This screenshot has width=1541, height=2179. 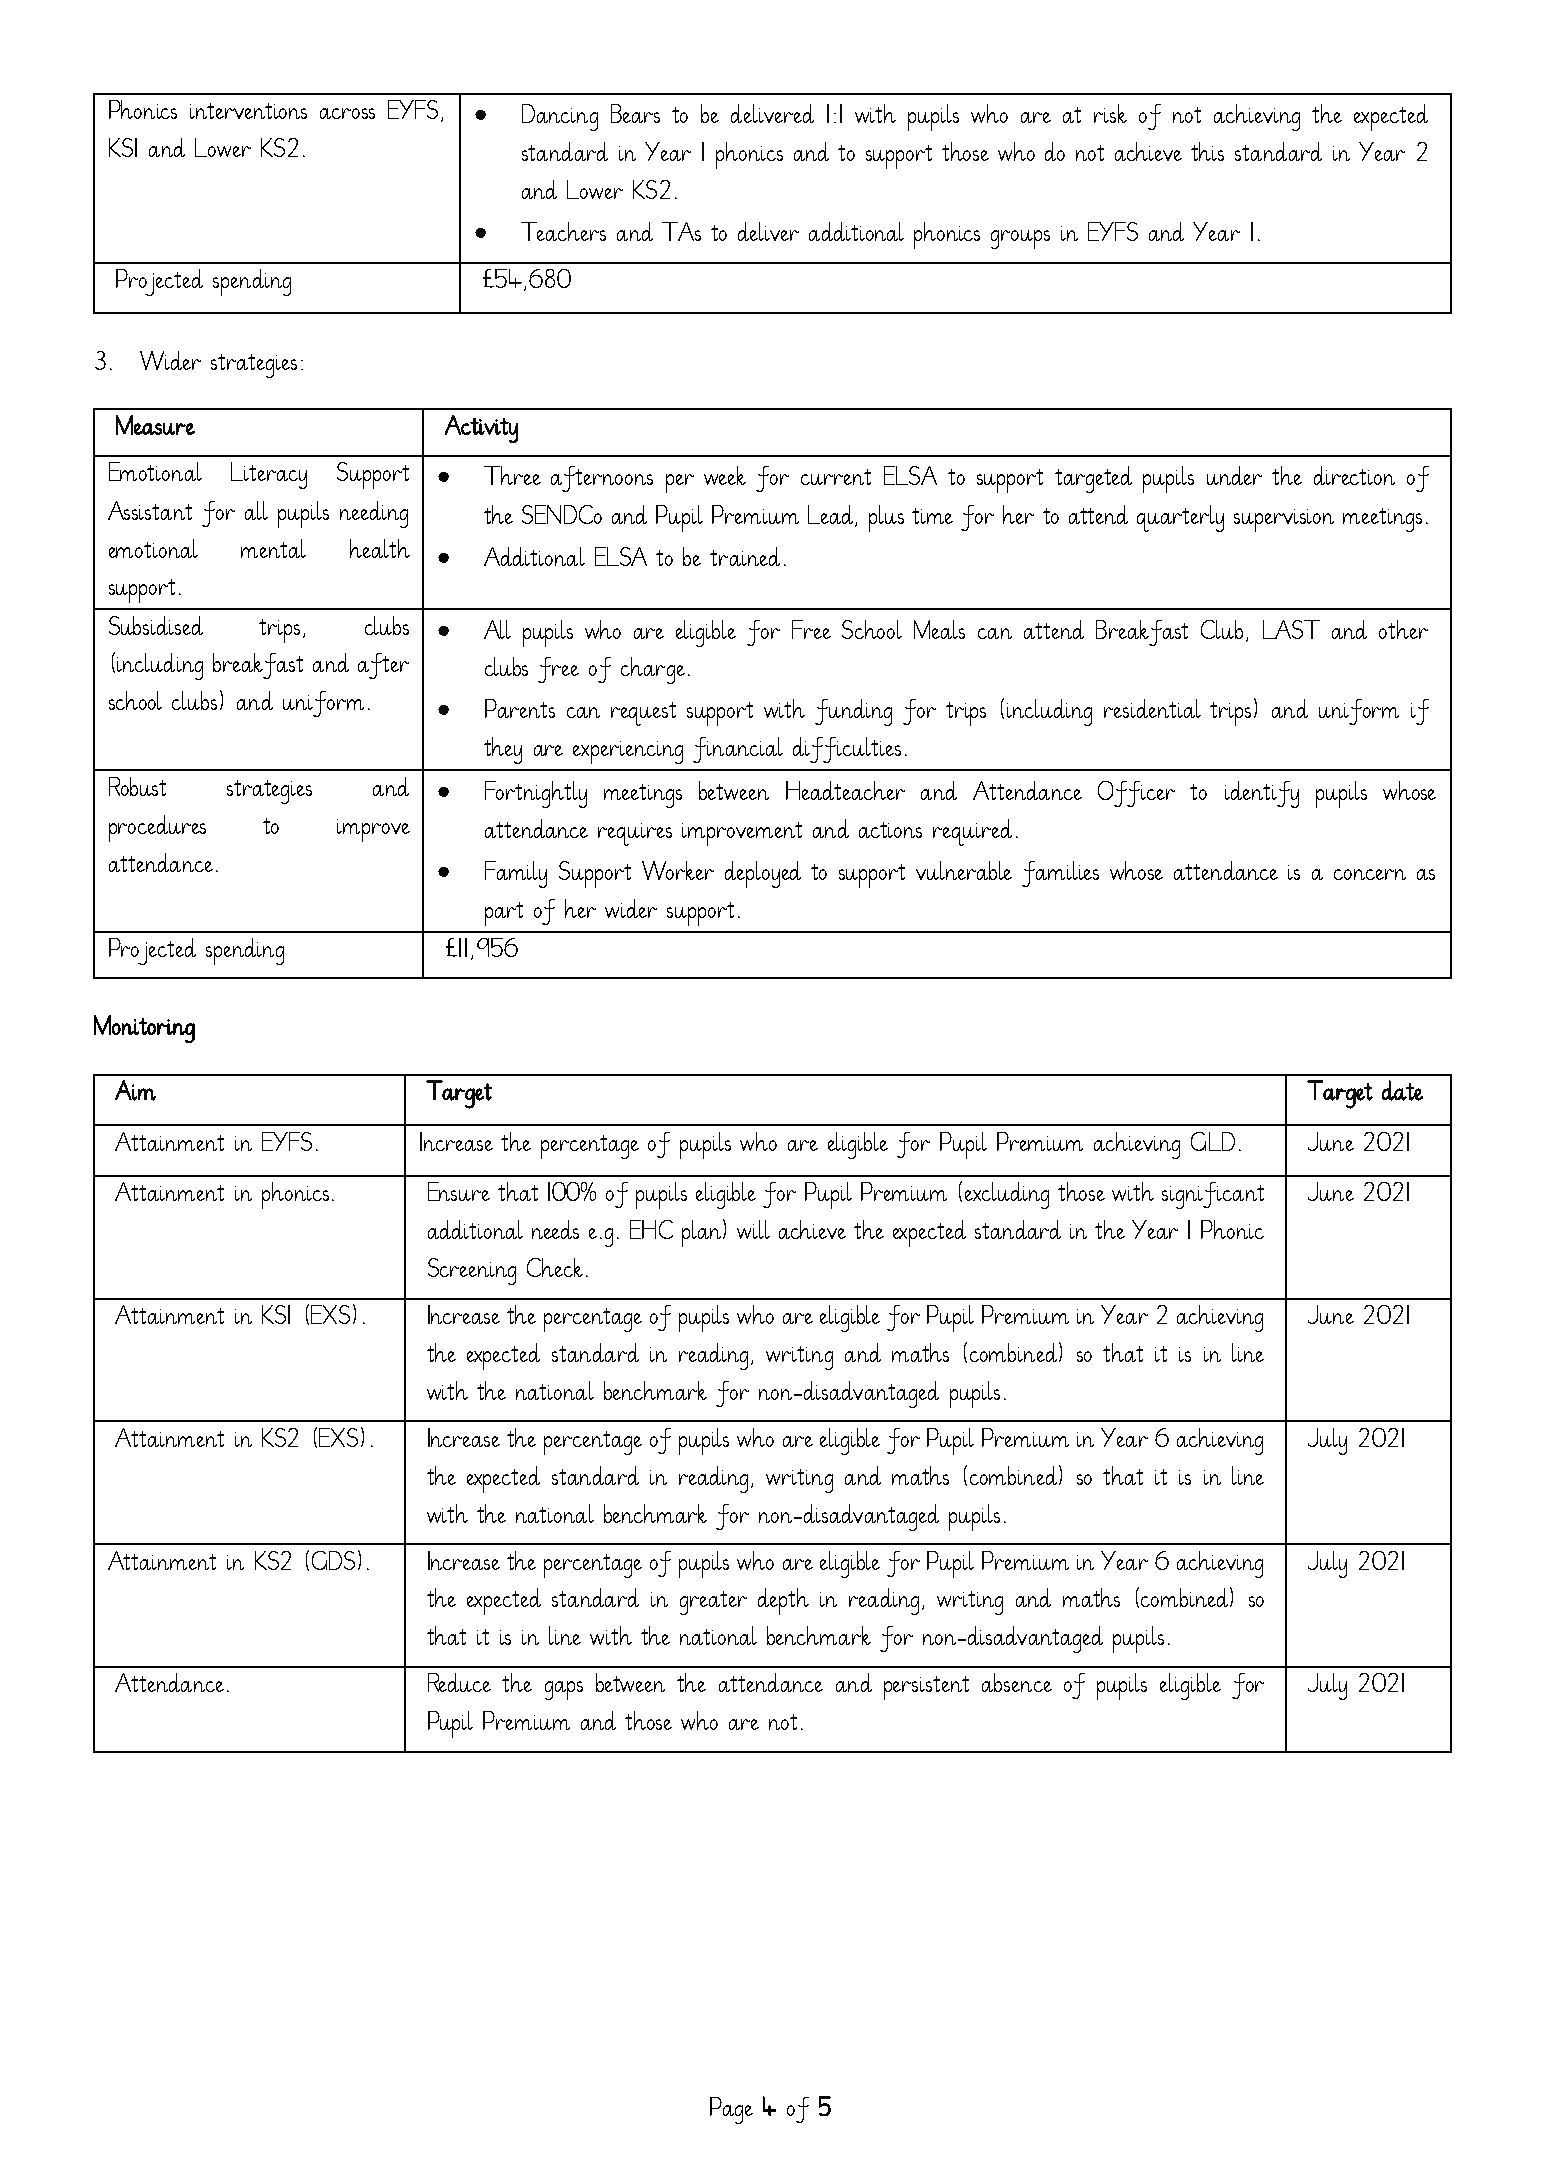 What do you see at coordinates (273, 548) in the screenshot?
I see `mental` at bounding box center [273, 548].
